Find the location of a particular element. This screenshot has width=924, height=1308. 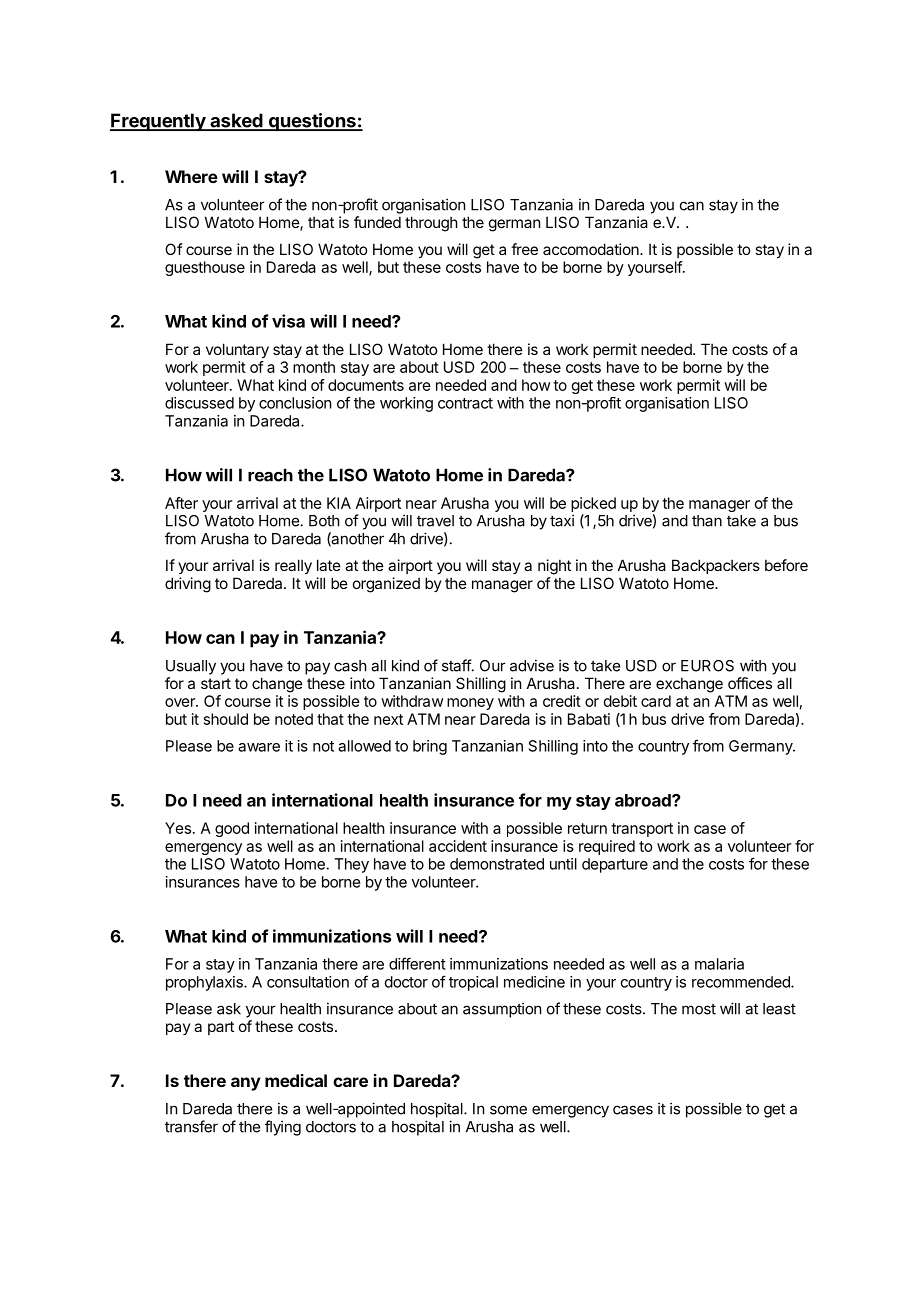

asked is located at coordinates (236, 121).
